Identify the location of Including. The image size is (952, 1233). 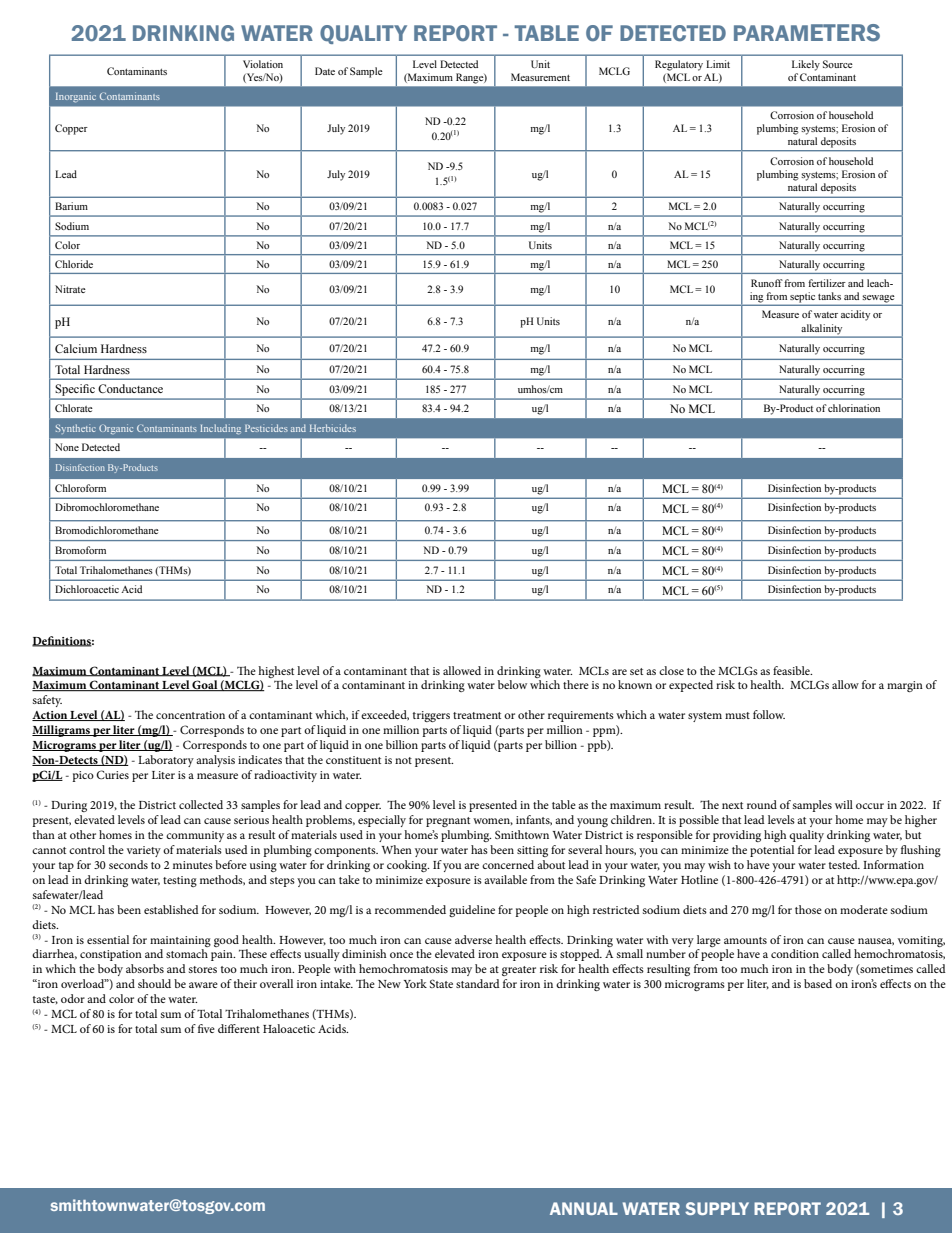
(220, 429).
